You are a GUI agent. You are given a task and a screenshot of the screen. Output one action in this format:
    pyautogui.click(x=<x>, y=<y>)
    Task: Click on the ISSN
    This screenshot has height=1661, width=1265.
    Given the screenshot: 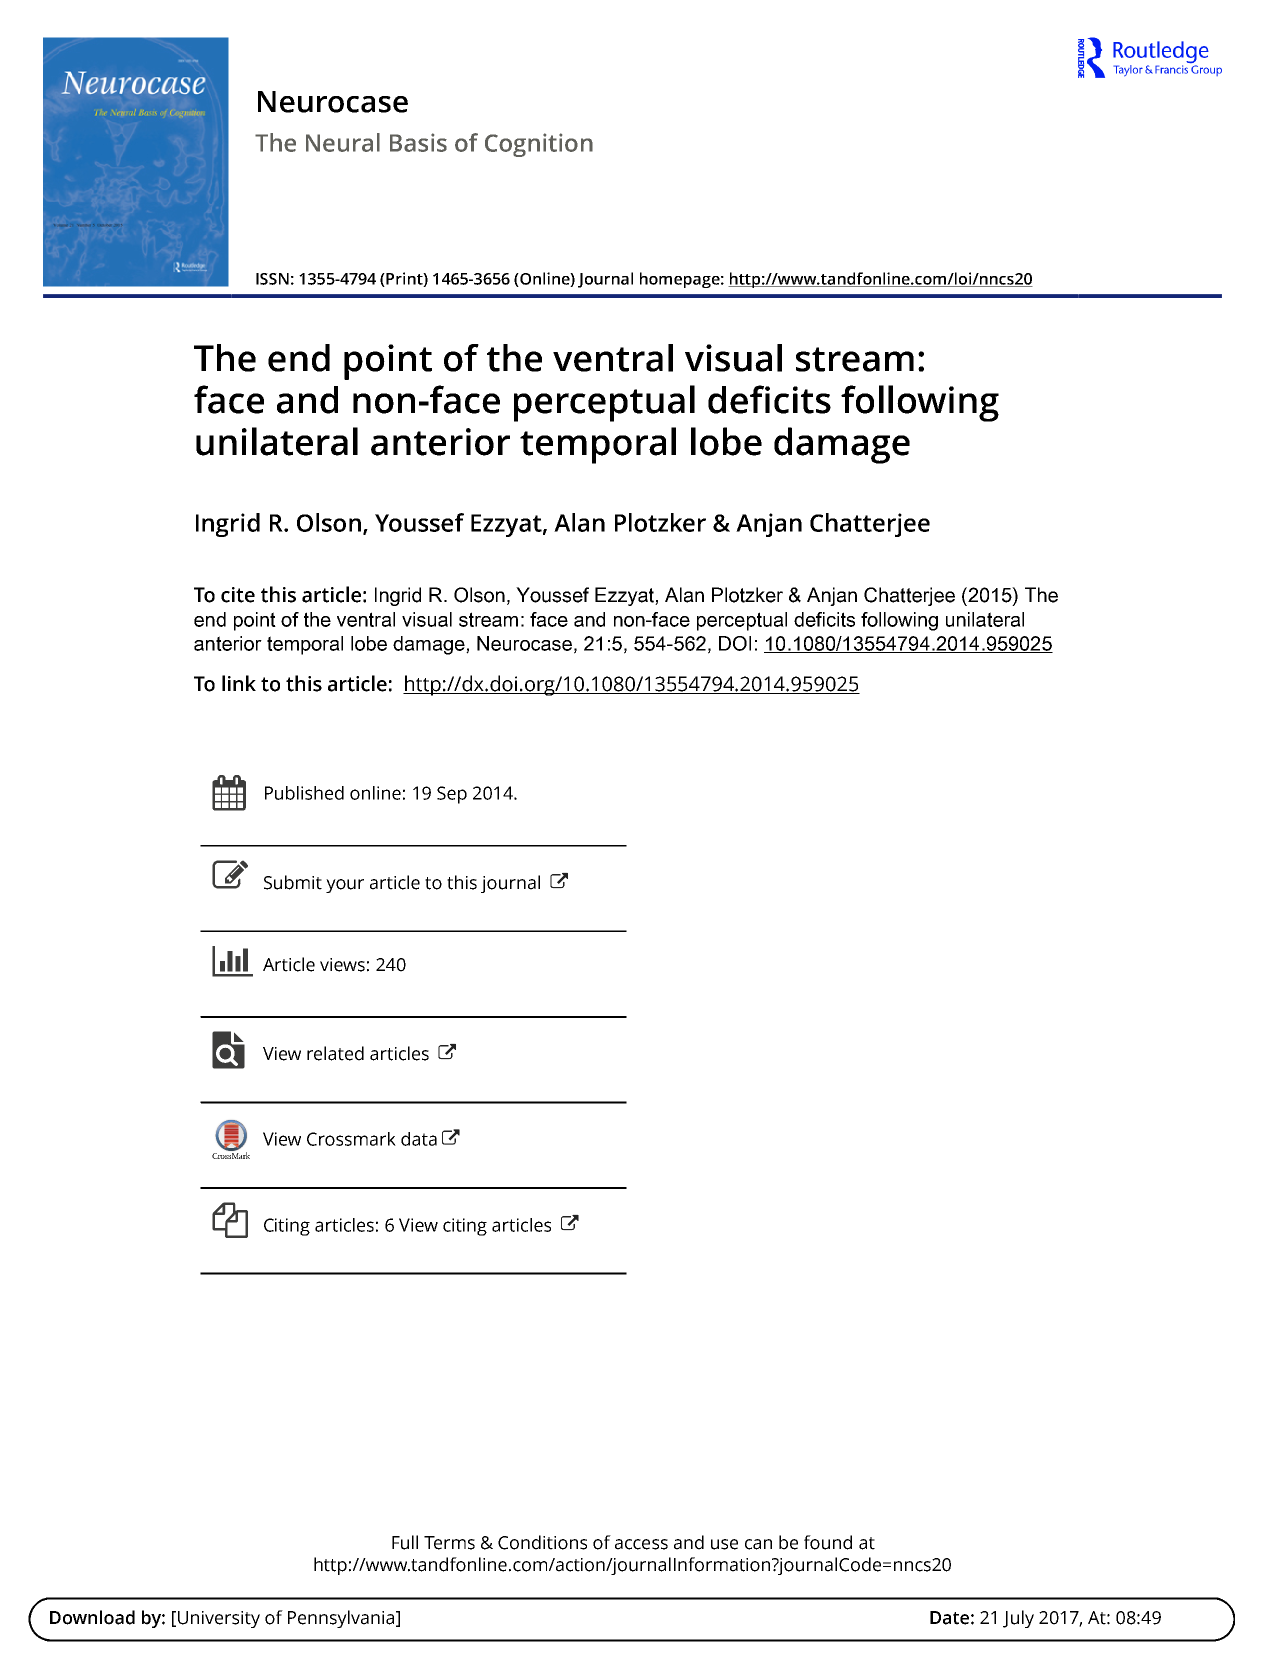 What is the action you would take?
    pyautogui.click(x=272, y=279)
